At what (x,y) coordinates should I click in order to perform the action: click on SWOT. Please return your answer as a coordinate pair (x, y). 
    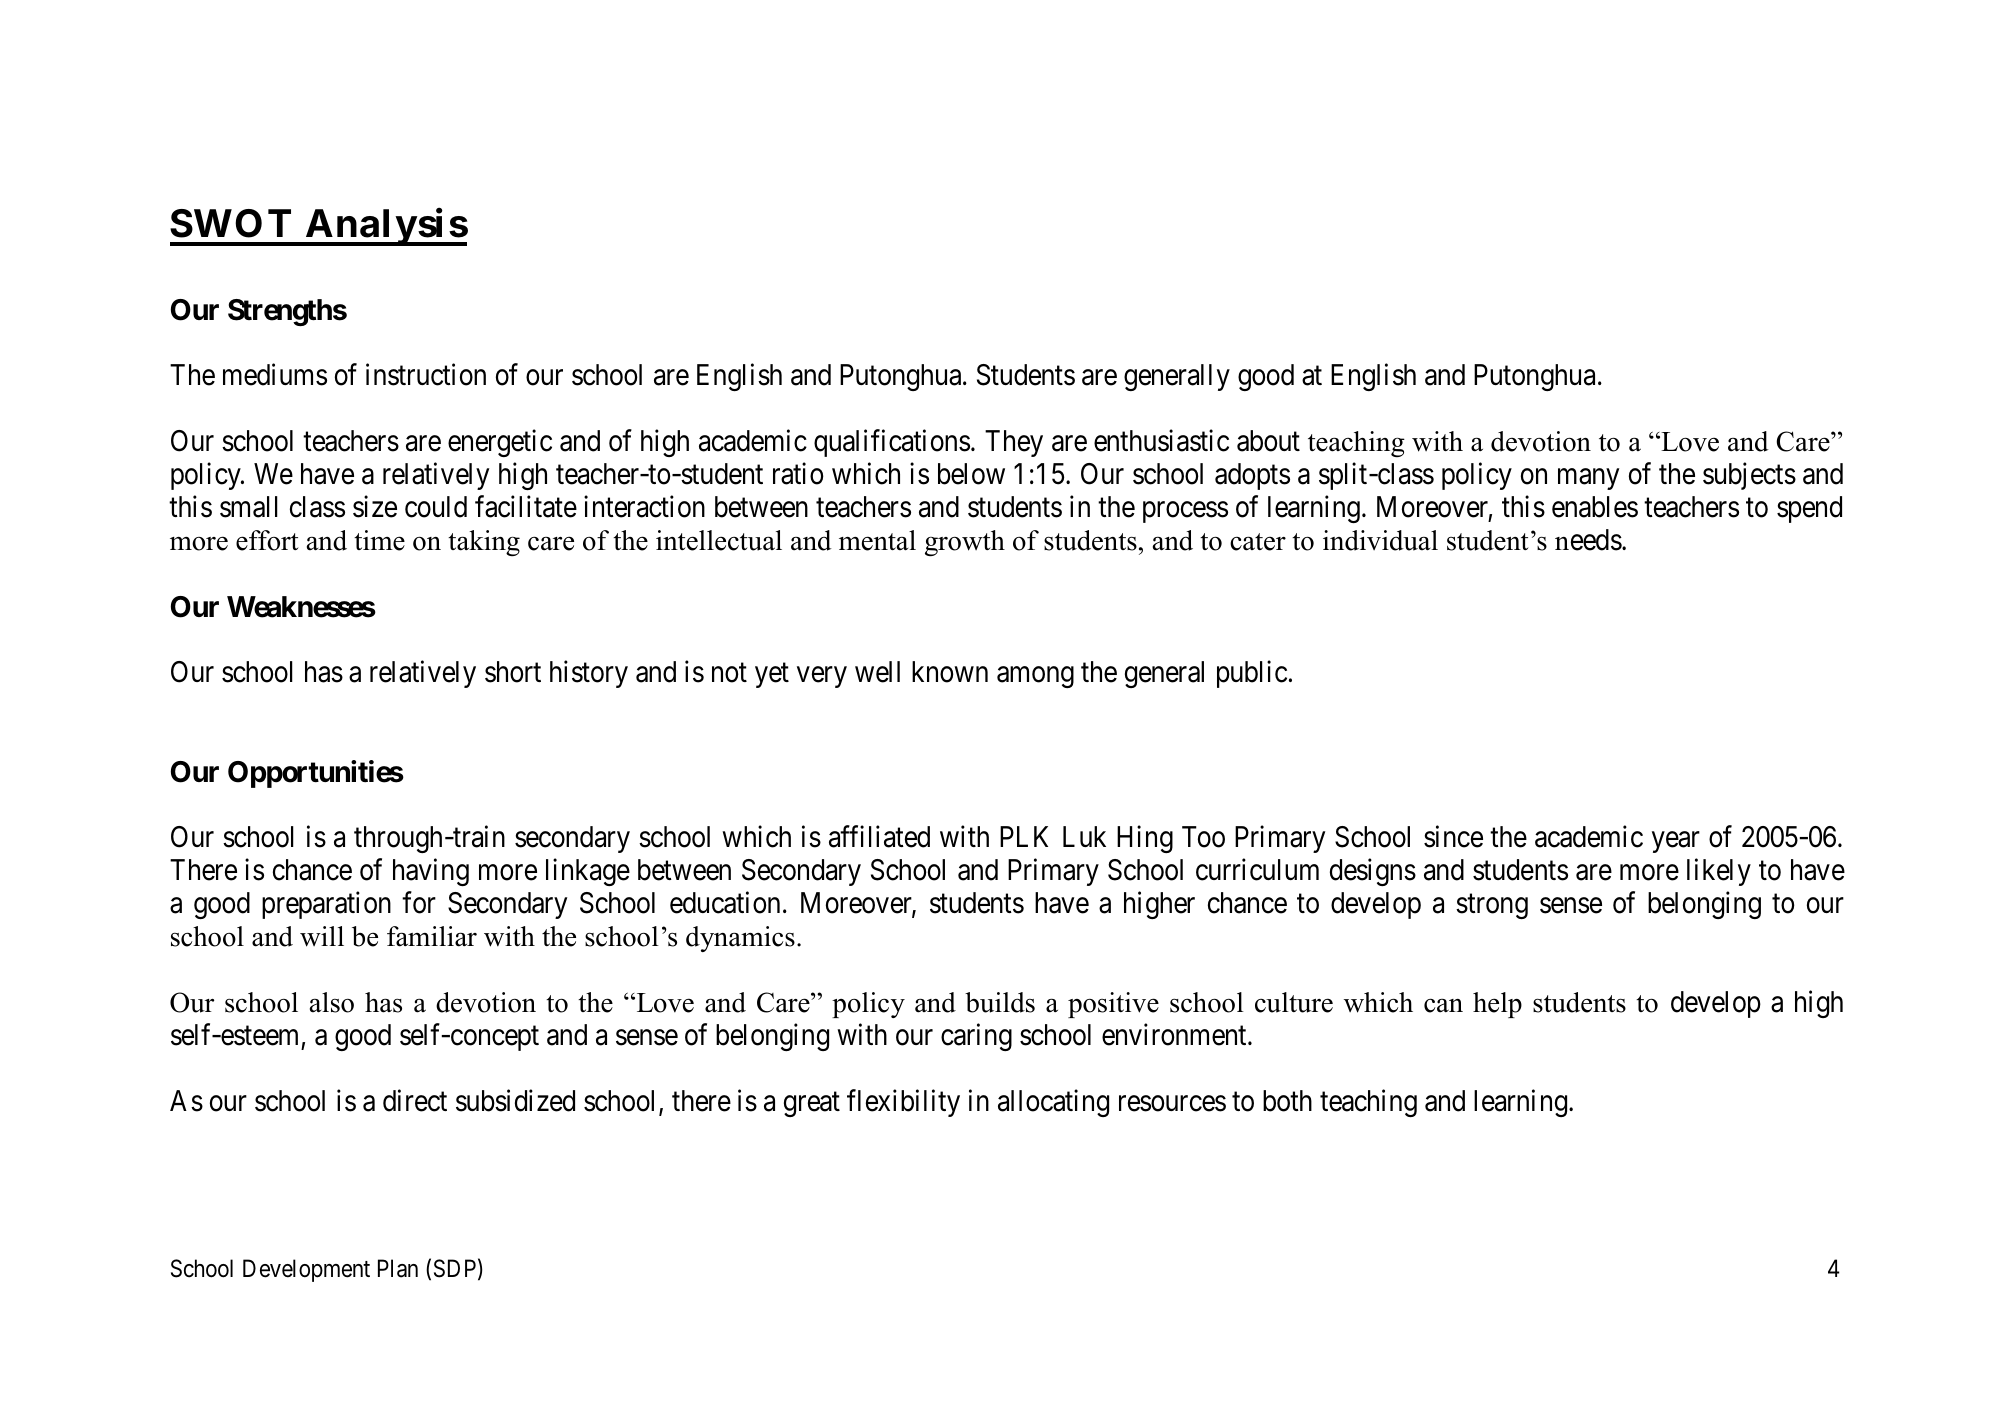
    Looking at the image, I should click on (230, 223).
